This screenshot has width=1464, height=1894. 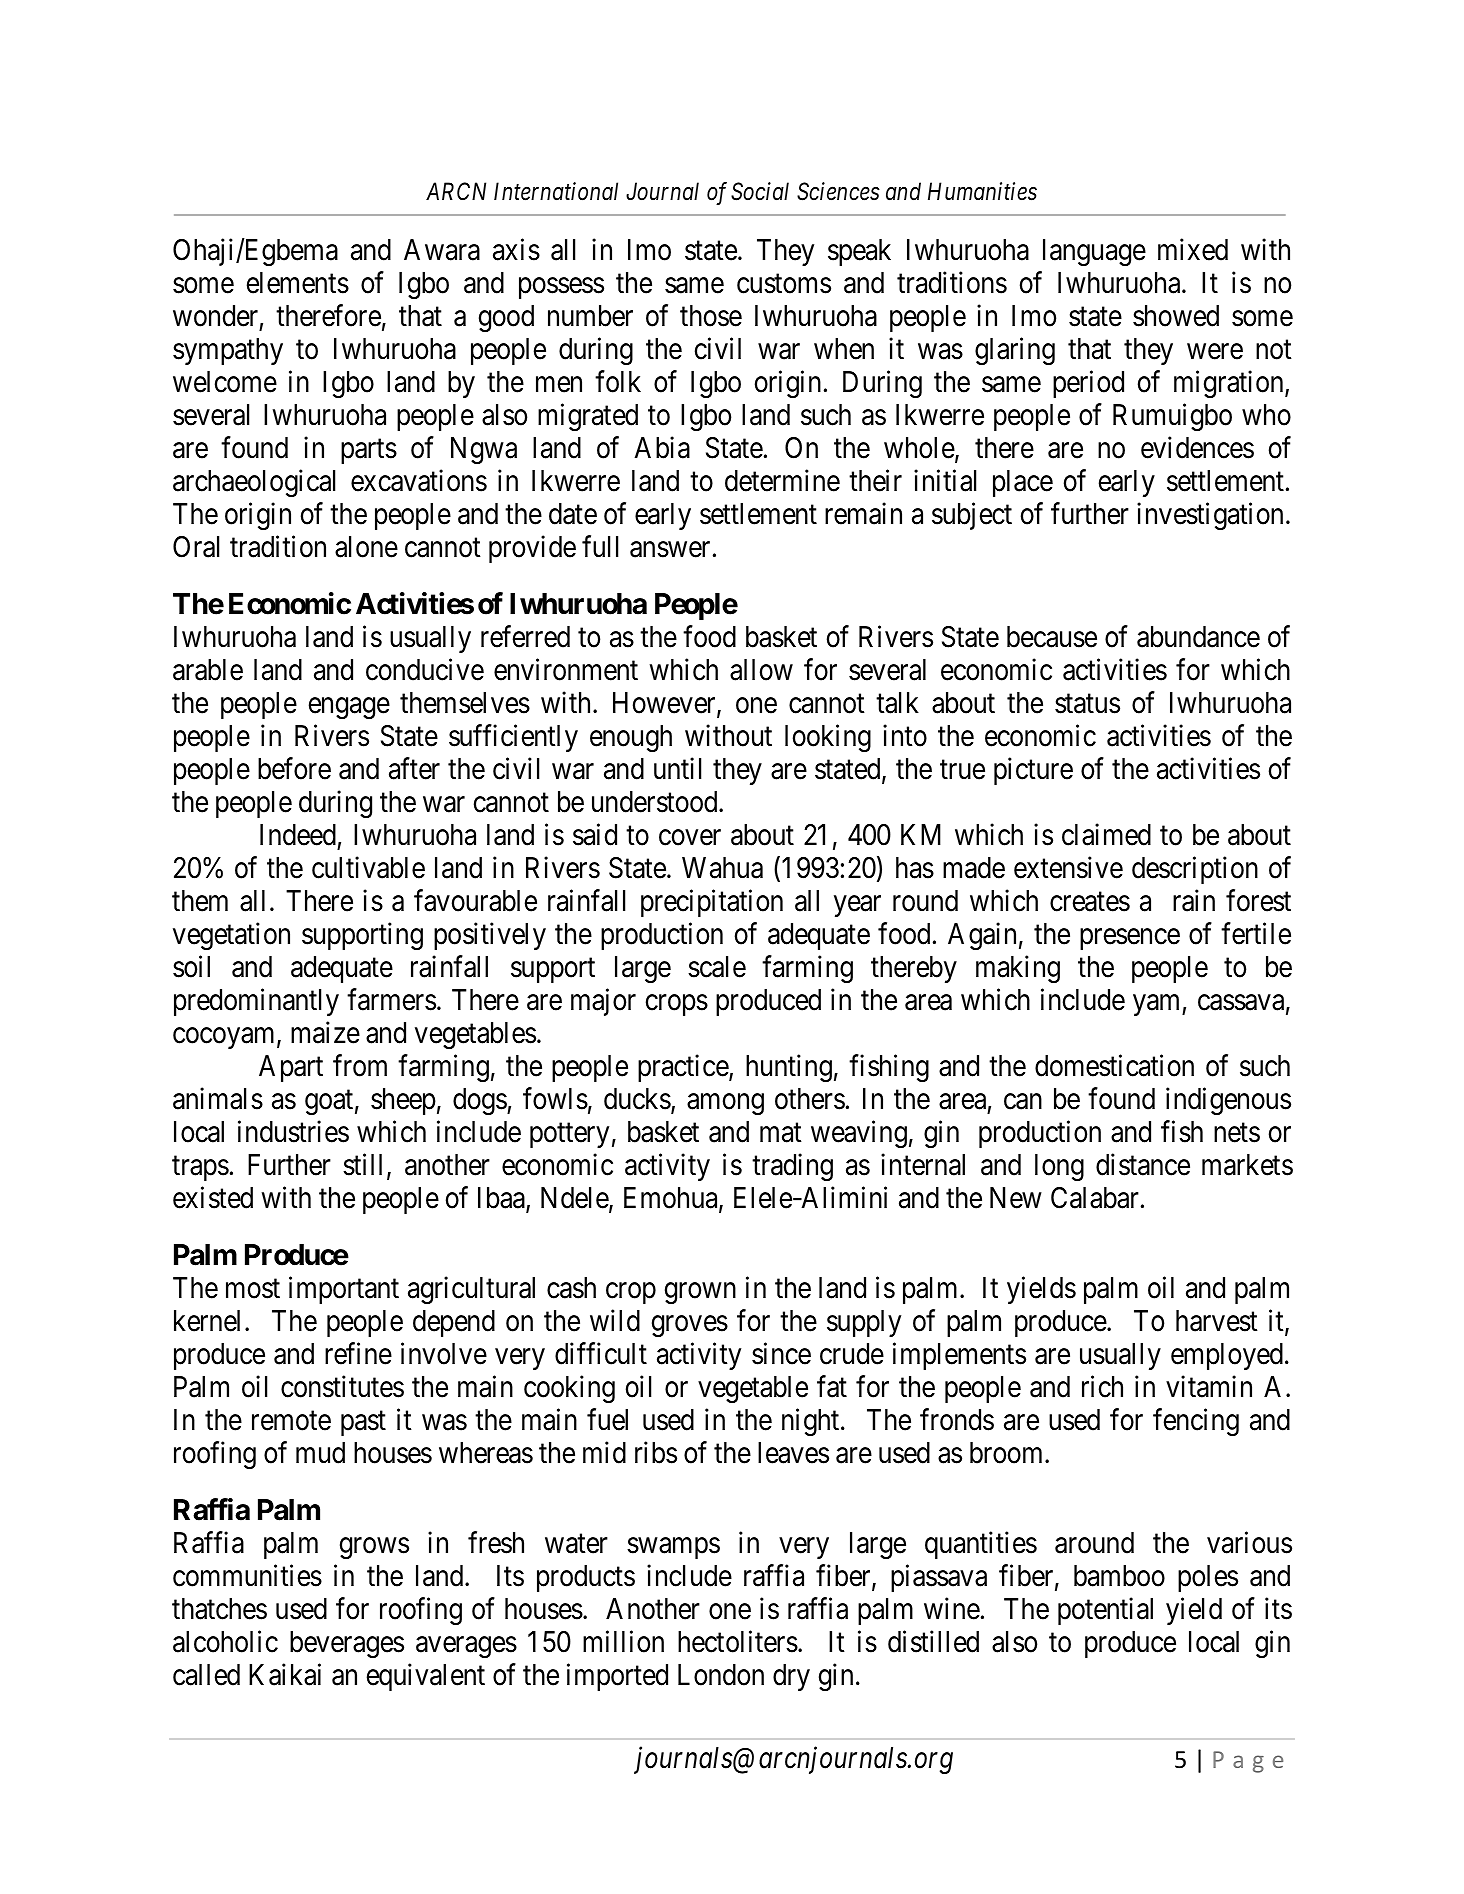 I want to click on potential, so click(x=1105, y=1611).
